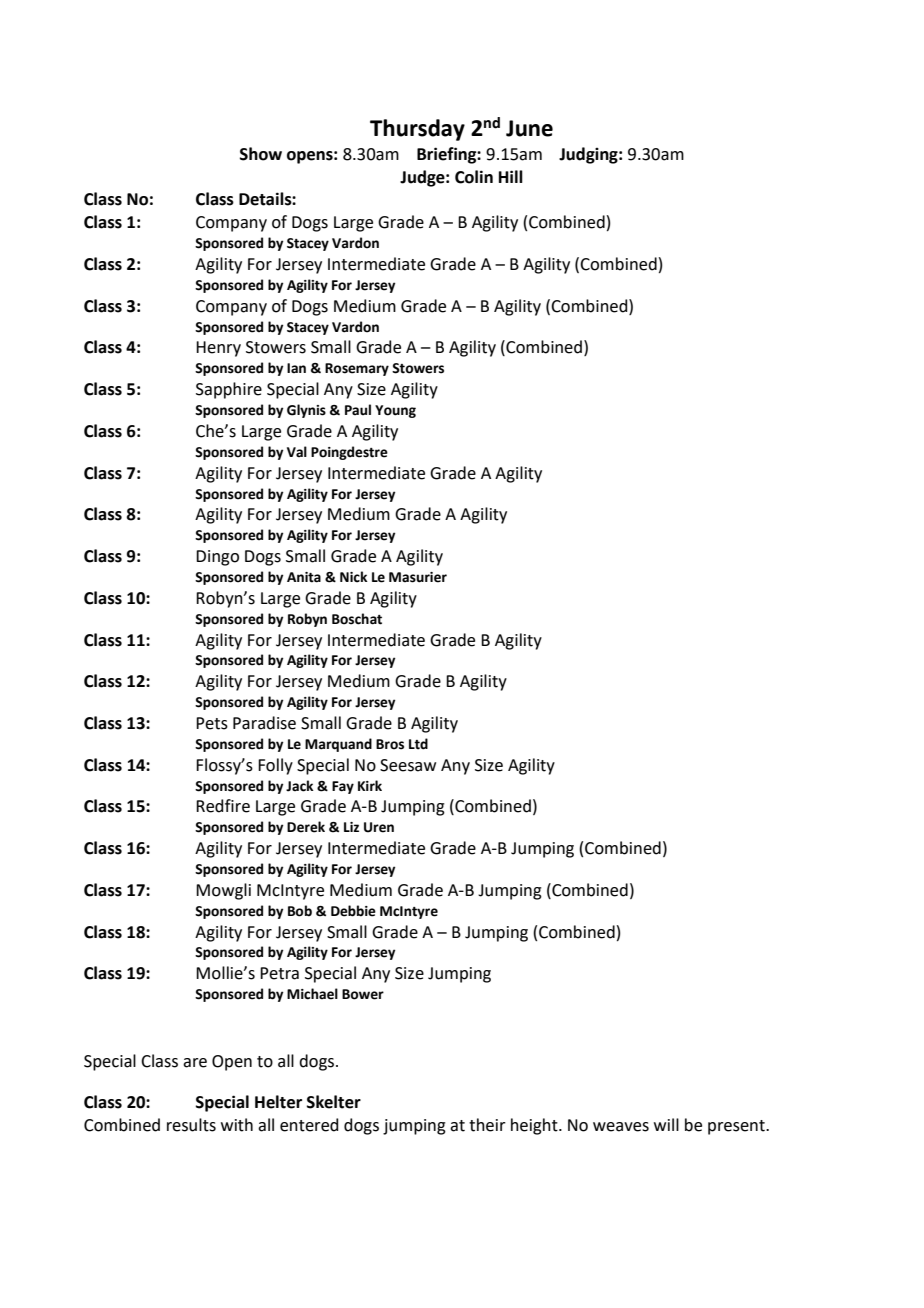 Image resolution: width=924 pixels, height=1308 pixels. I want to click on Show, so click(261, 154).
